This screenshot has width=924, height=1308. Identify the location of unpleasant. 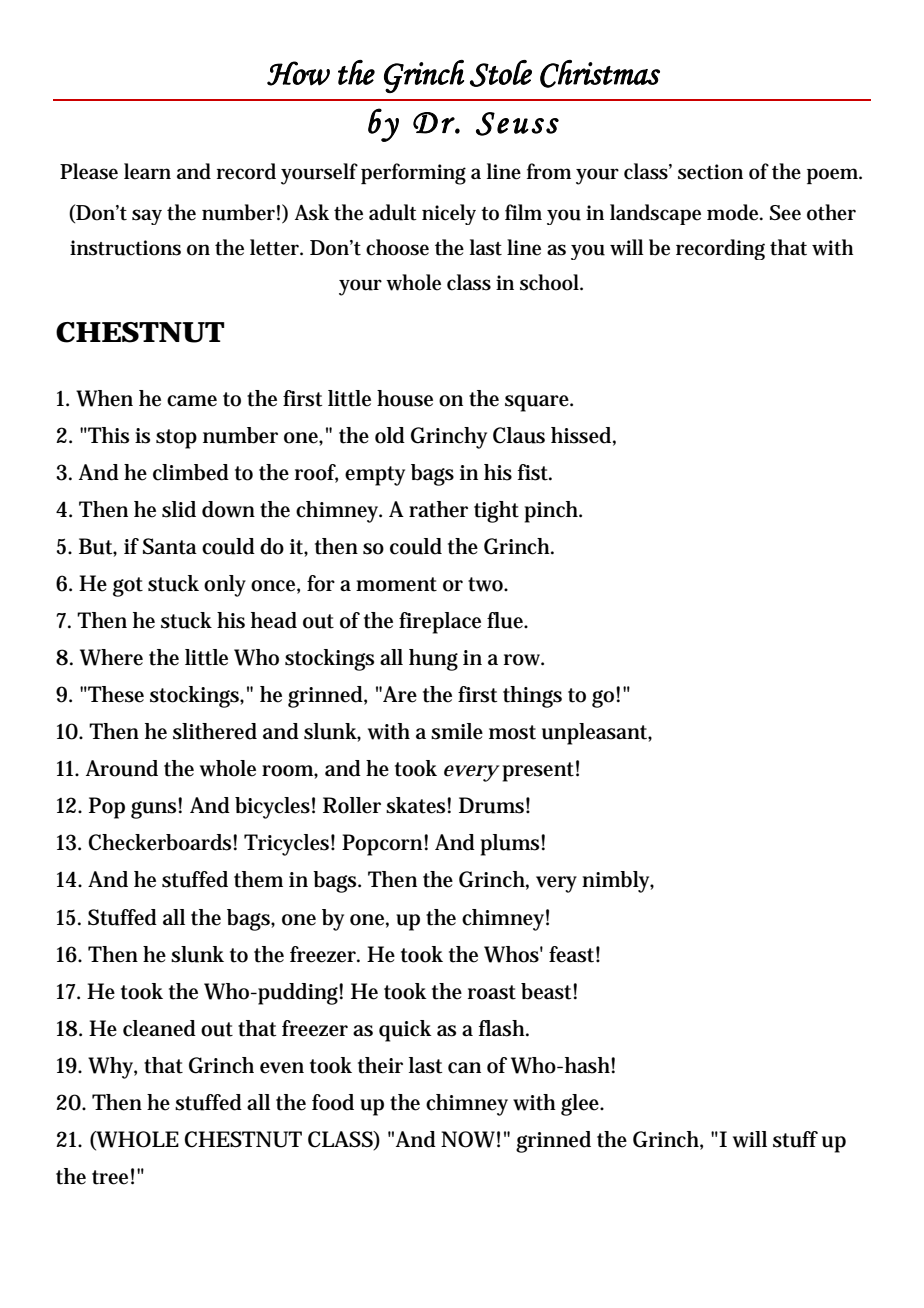
(597, 734).
